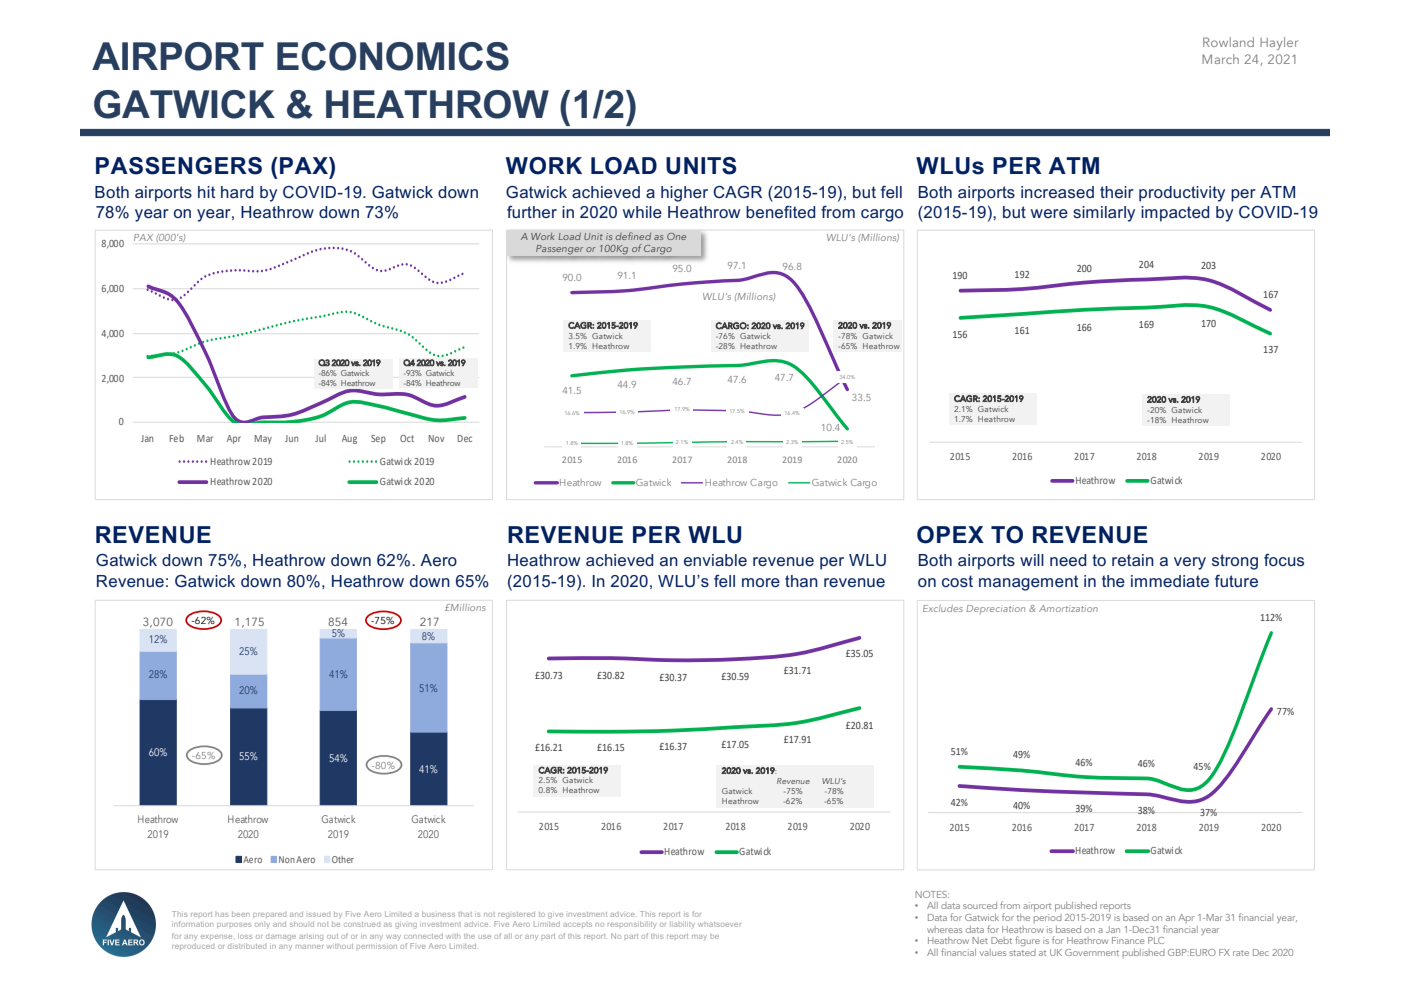  What do you see at coordinates (684, 194) in the screenshot?
I see `higher` at bounding box center [684, 194].
